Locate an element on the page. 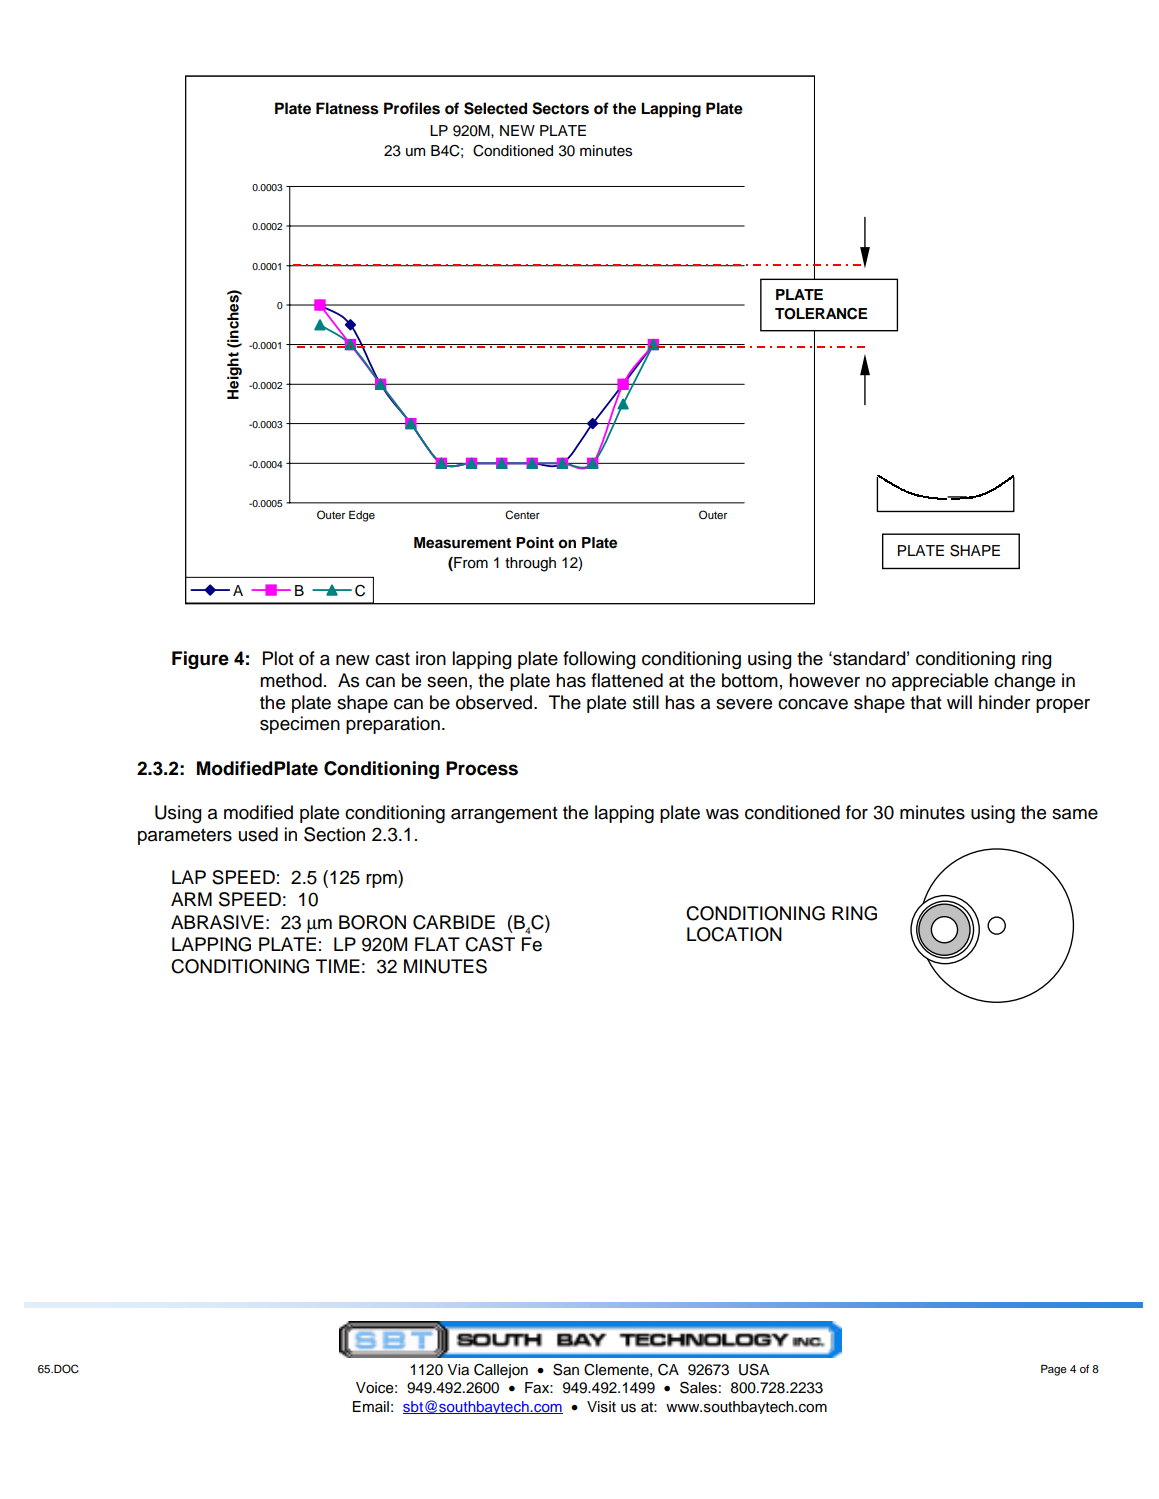 This page has height=1499, width=1159. following is located at coordinates (599, 660).
